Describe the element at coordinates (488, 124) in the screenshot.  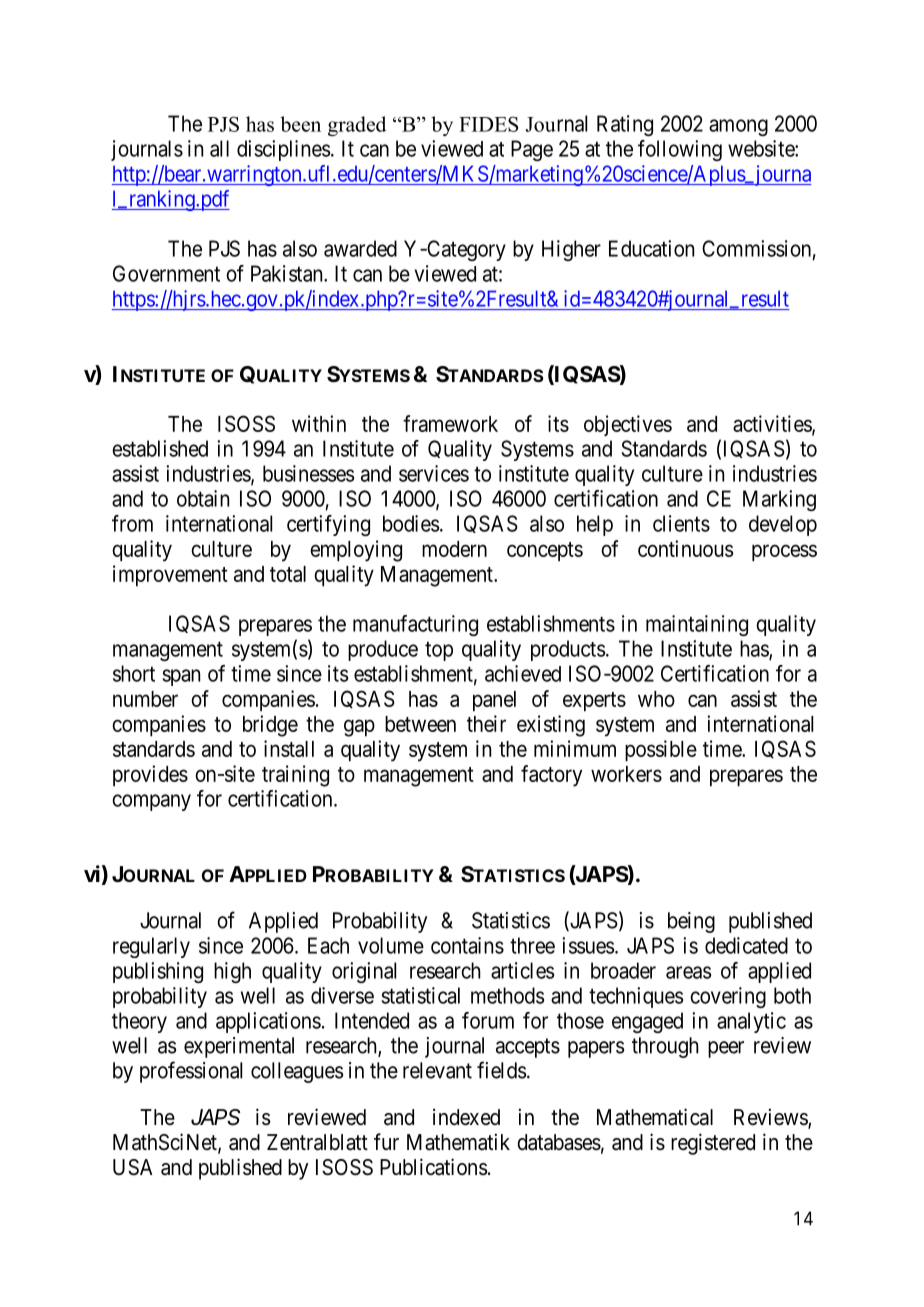
I see `FIDES` at that location.
